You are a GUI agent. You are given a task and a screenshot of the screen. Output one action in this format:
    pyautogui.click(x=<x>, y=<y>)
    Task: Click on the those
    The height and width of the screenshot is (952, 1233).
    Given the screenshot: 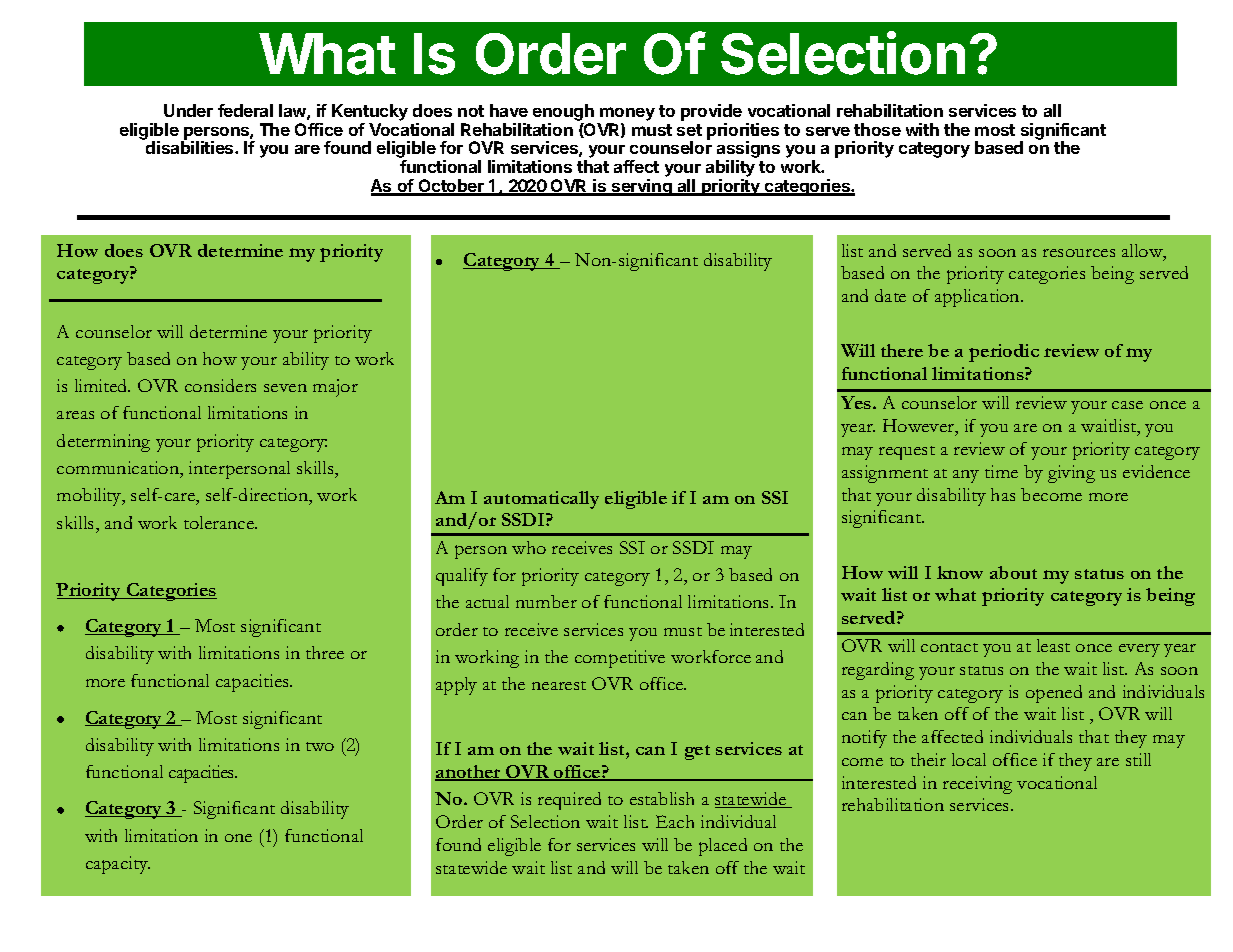 What is the action you would take?
    pyautogui.click(x=877, y=129)
